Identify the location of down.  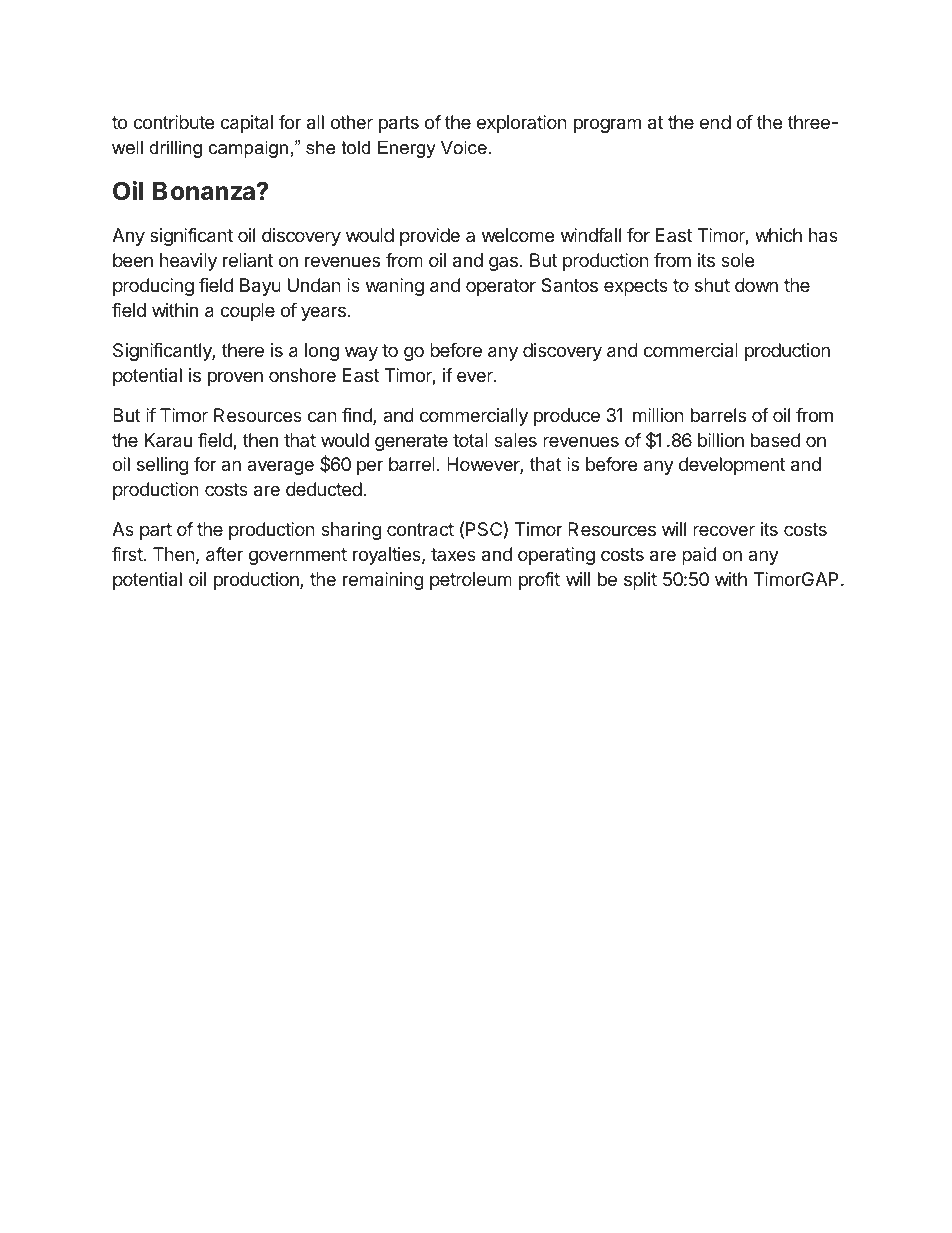
(756, 285).
